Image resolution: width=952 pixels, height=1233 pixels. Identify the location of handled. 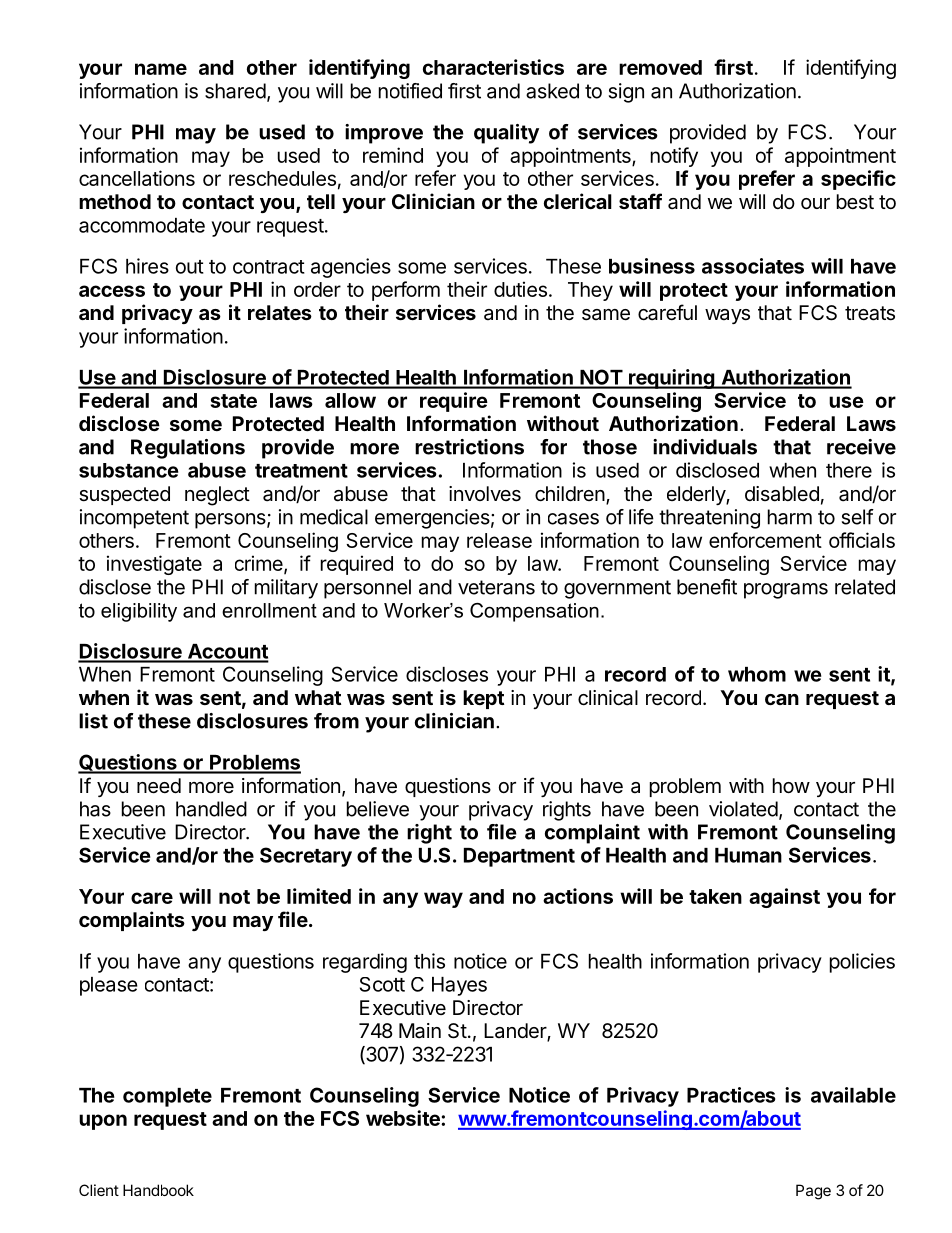
(211, 809).
